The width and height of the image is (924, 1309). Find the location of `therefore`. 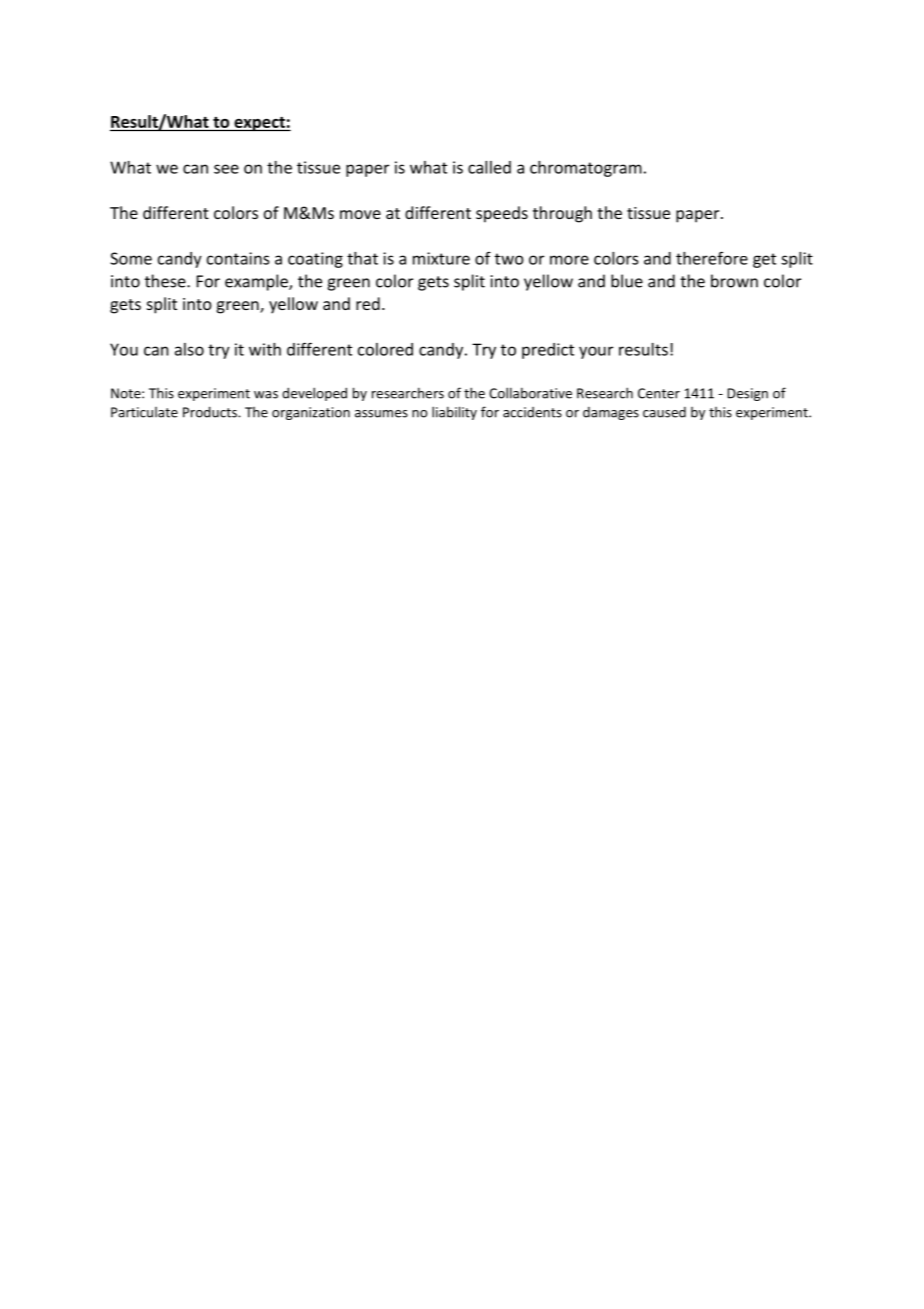

therefore is located at coordinates (712, 258).
